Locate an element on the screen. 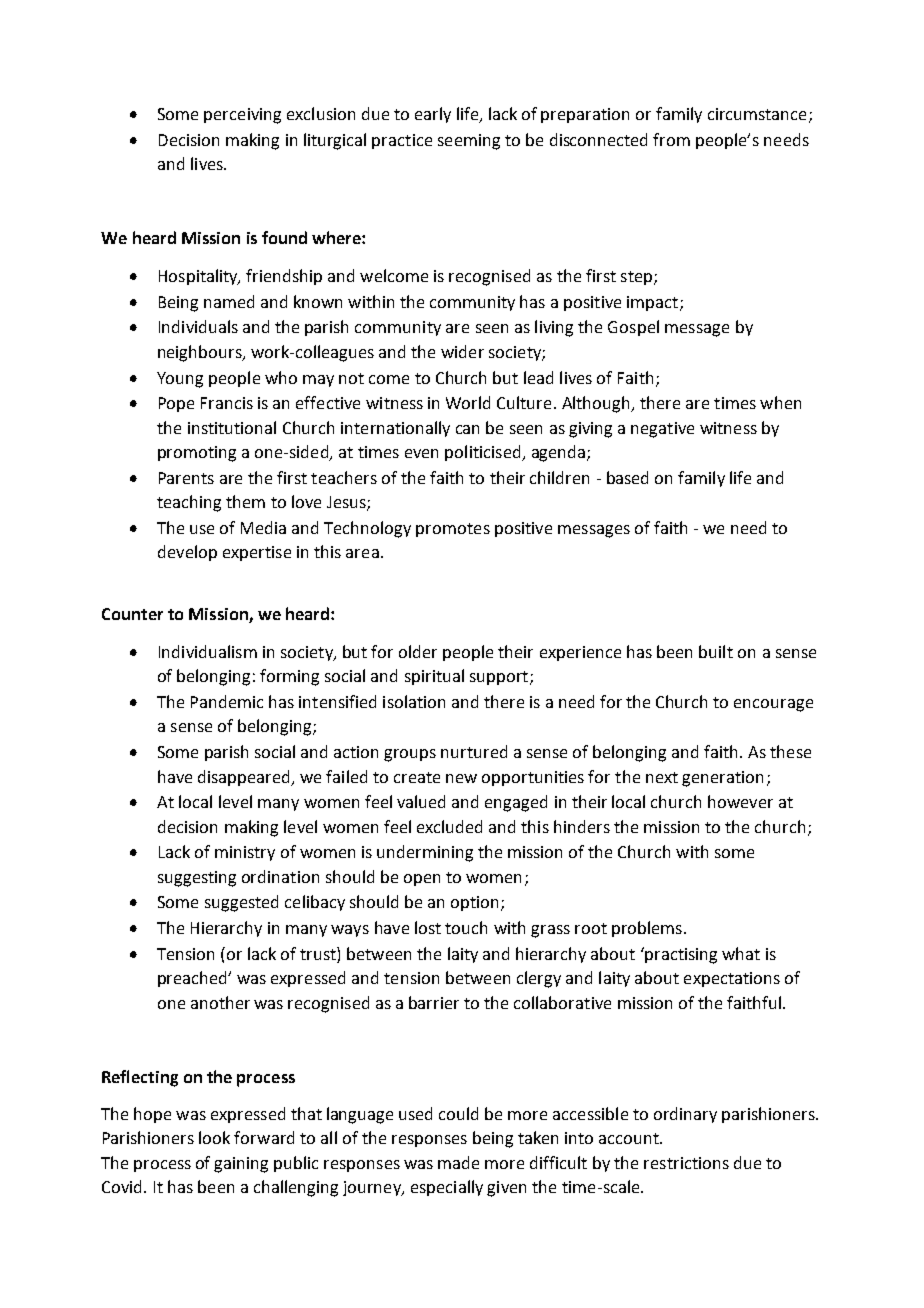 This screenshot has width=924, height=1308. from is located at coordinates (671, 139).
